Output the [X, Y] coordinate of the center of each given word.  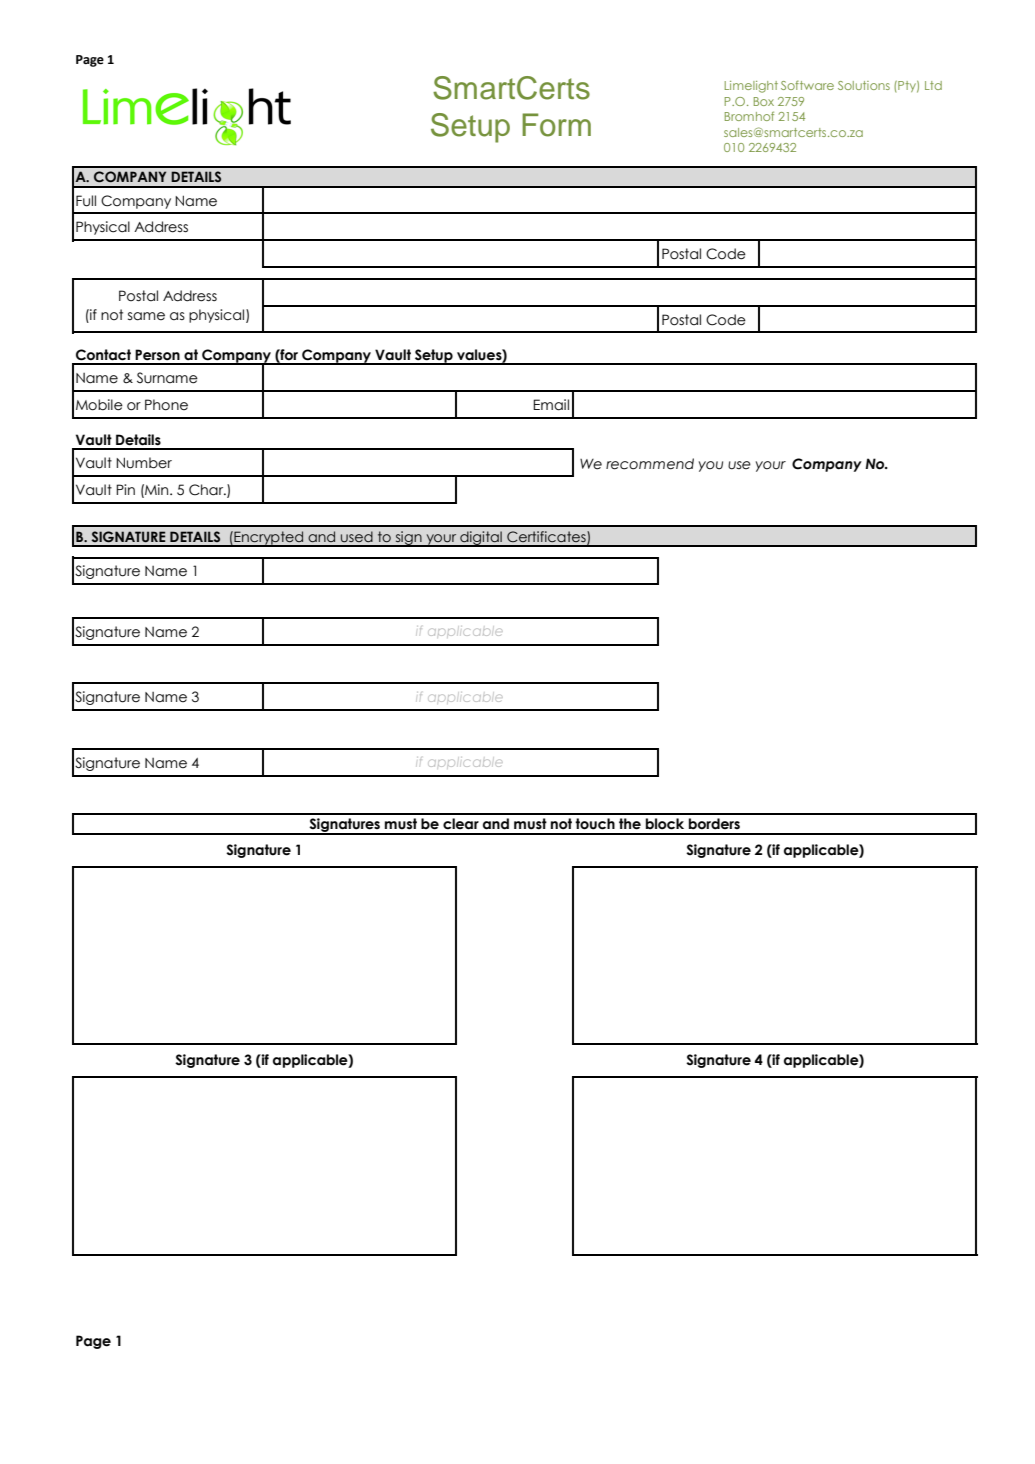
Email [551, 405]
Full [86, 201]
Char [207, 490]
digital [481, 539]
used [357, 536]
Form [556, 125]
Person [157, 355]
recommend [650, 464]
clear [461, 824]
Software [807, 85]
